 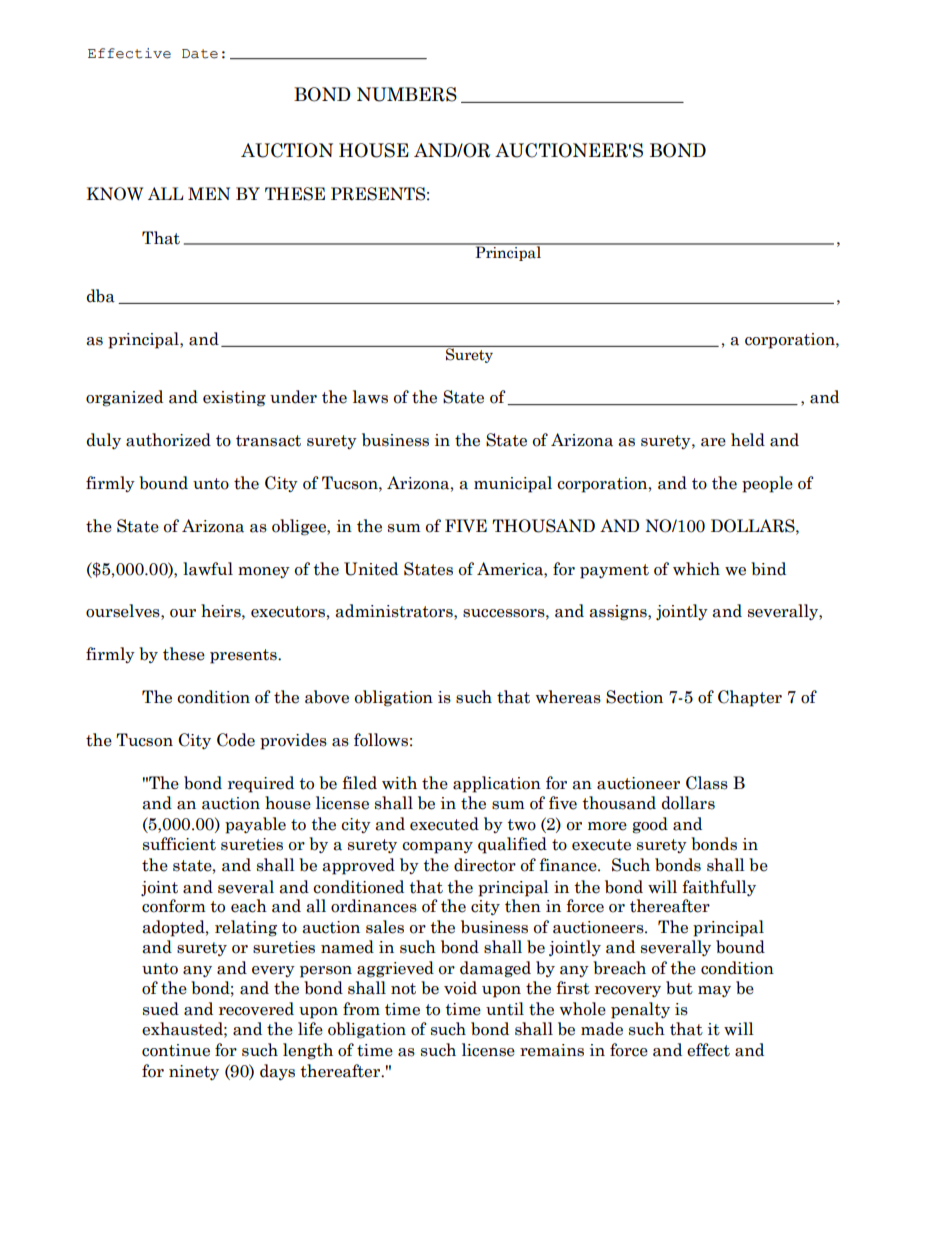 What do you see at coordinates (176, 1050) in the screenshot?
I see `continue` at bounding box center [176, 1050].
